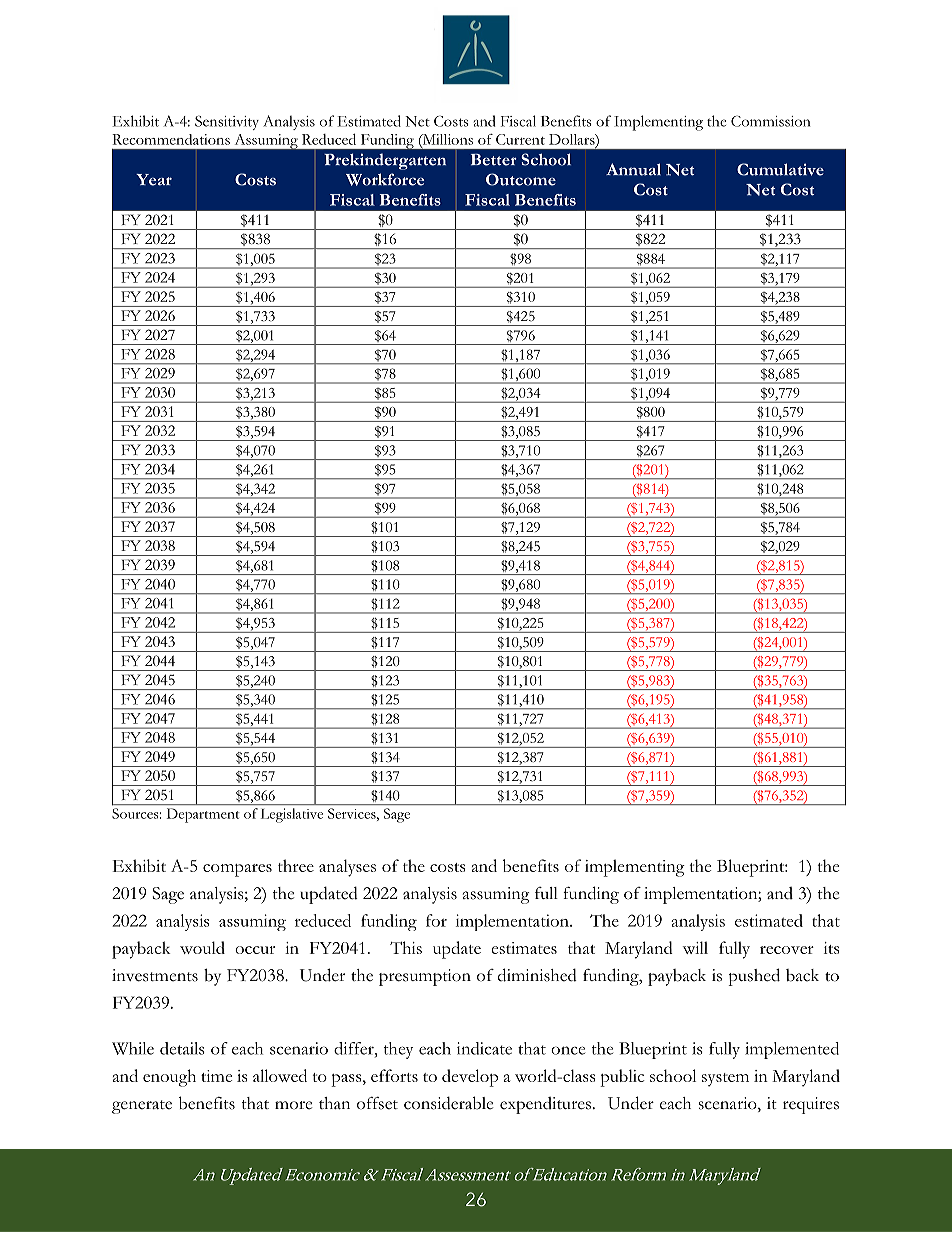 This image has width=952, height=1233. What do you see at coordinates (695, 947) in the image?
I see `will` at bounding box center [695, 947].
